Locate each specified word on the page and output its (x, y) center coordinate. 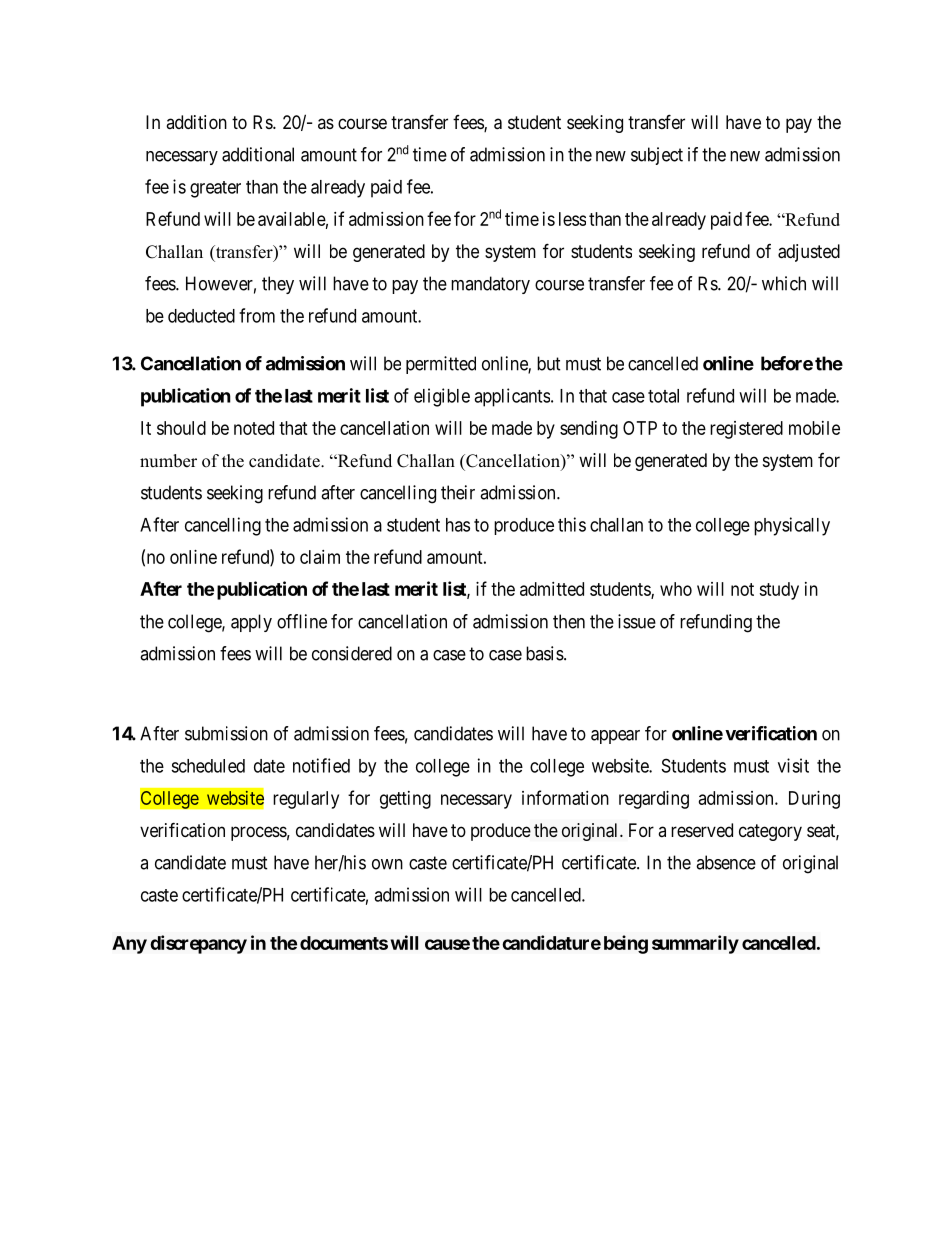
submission (226, 733)
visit (793, 765)
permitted (441, 365)
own (387, 864)
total (663, 396)
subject (657, 156)
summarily (695, 944)
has (458, 525)
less (572, 219)
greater (215, 189)
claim (320, 557)
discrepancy (198, 944)
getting (405, 800)
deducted (201, 316)
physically (792, 526)
